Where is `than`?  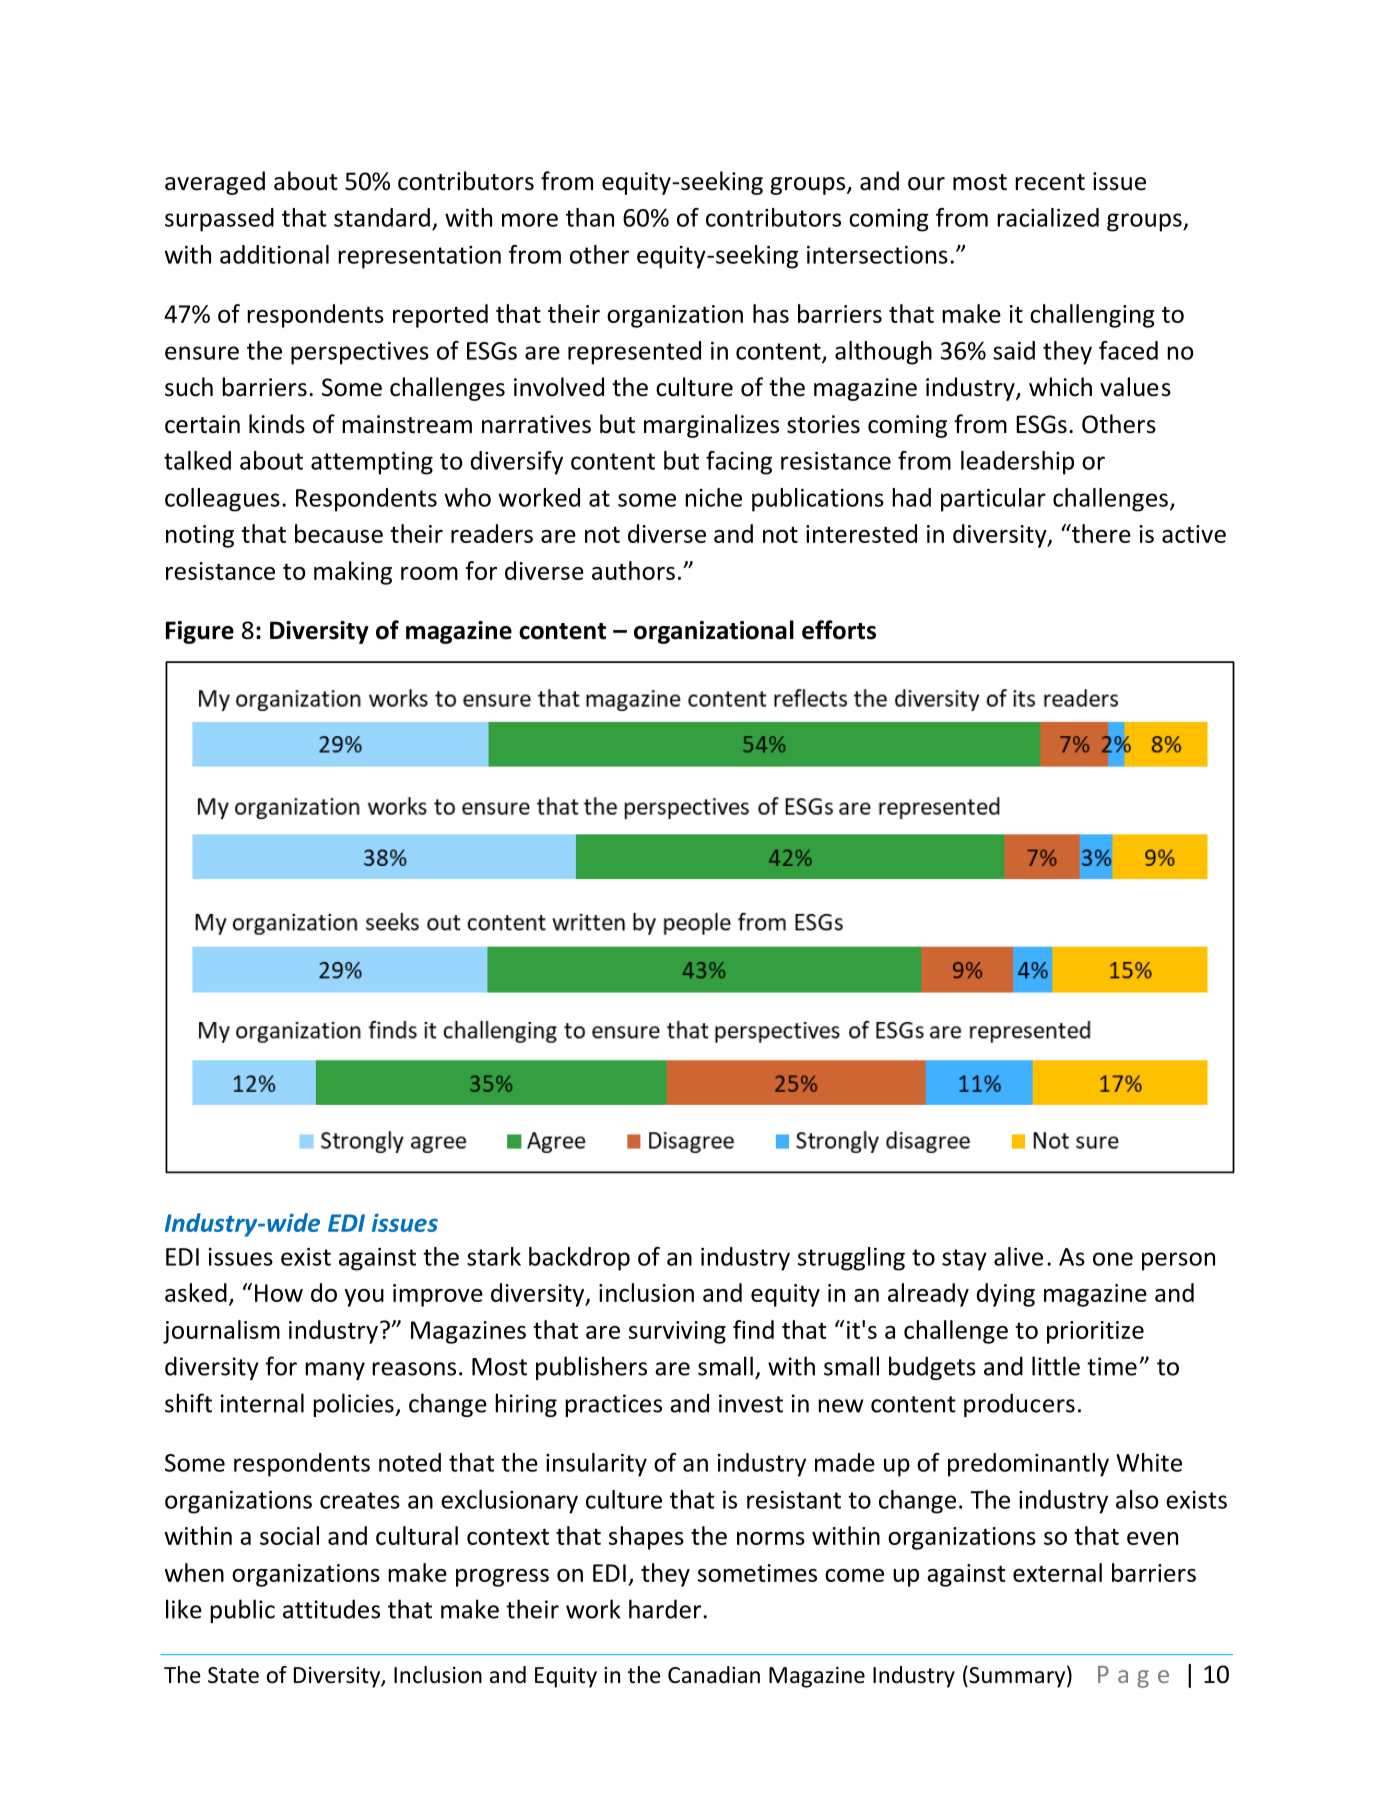
than is located at coordinates (590, 217).
